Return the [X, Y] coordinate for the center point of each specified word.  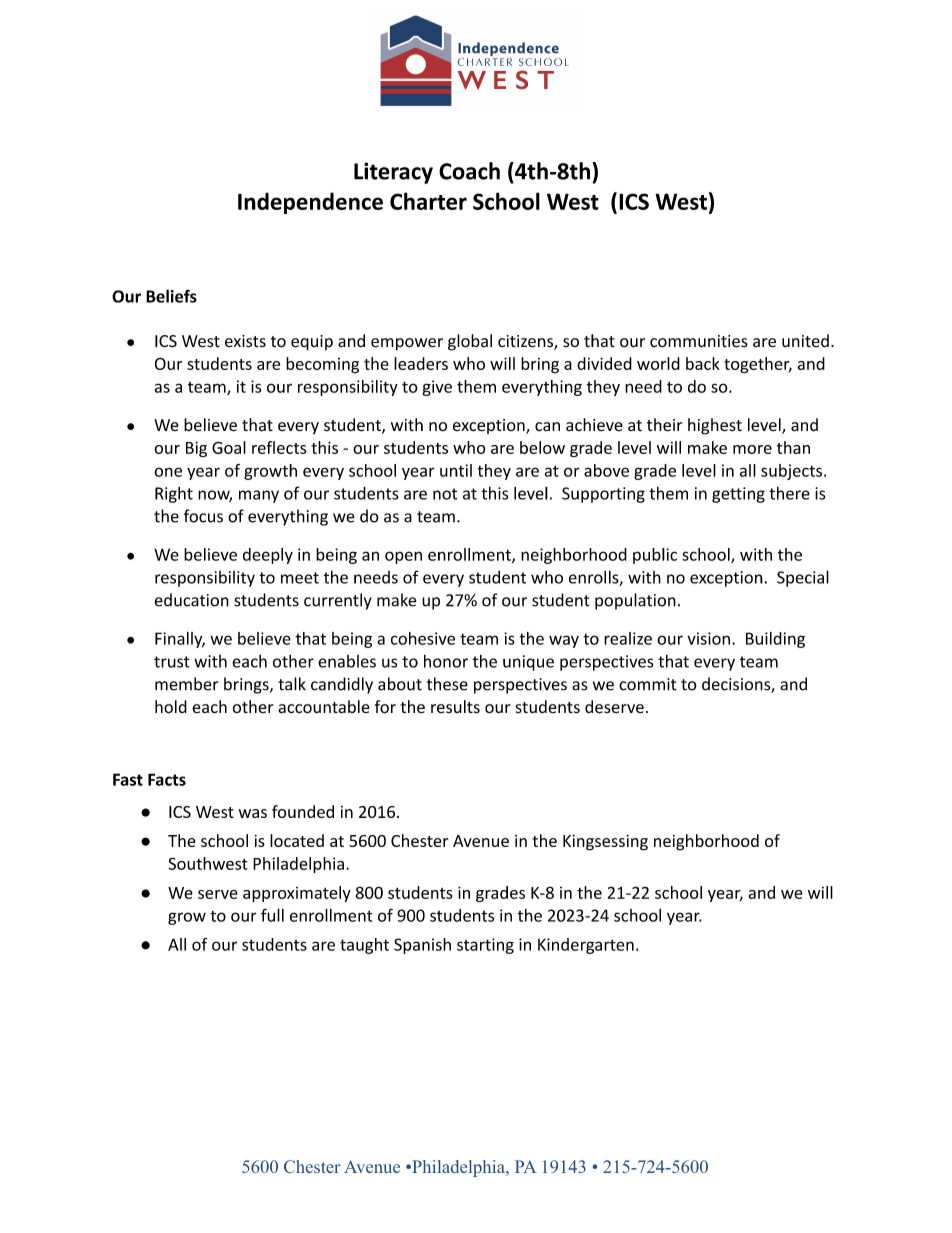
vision [708, 638]
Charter [428, 201]
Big [196, 449]
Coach [469, 171]
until [456, 470]
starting [485, 946]
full [272, 915]
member [187, 684]
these [447, 684]
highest [715, 426]
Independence [310, 203]
